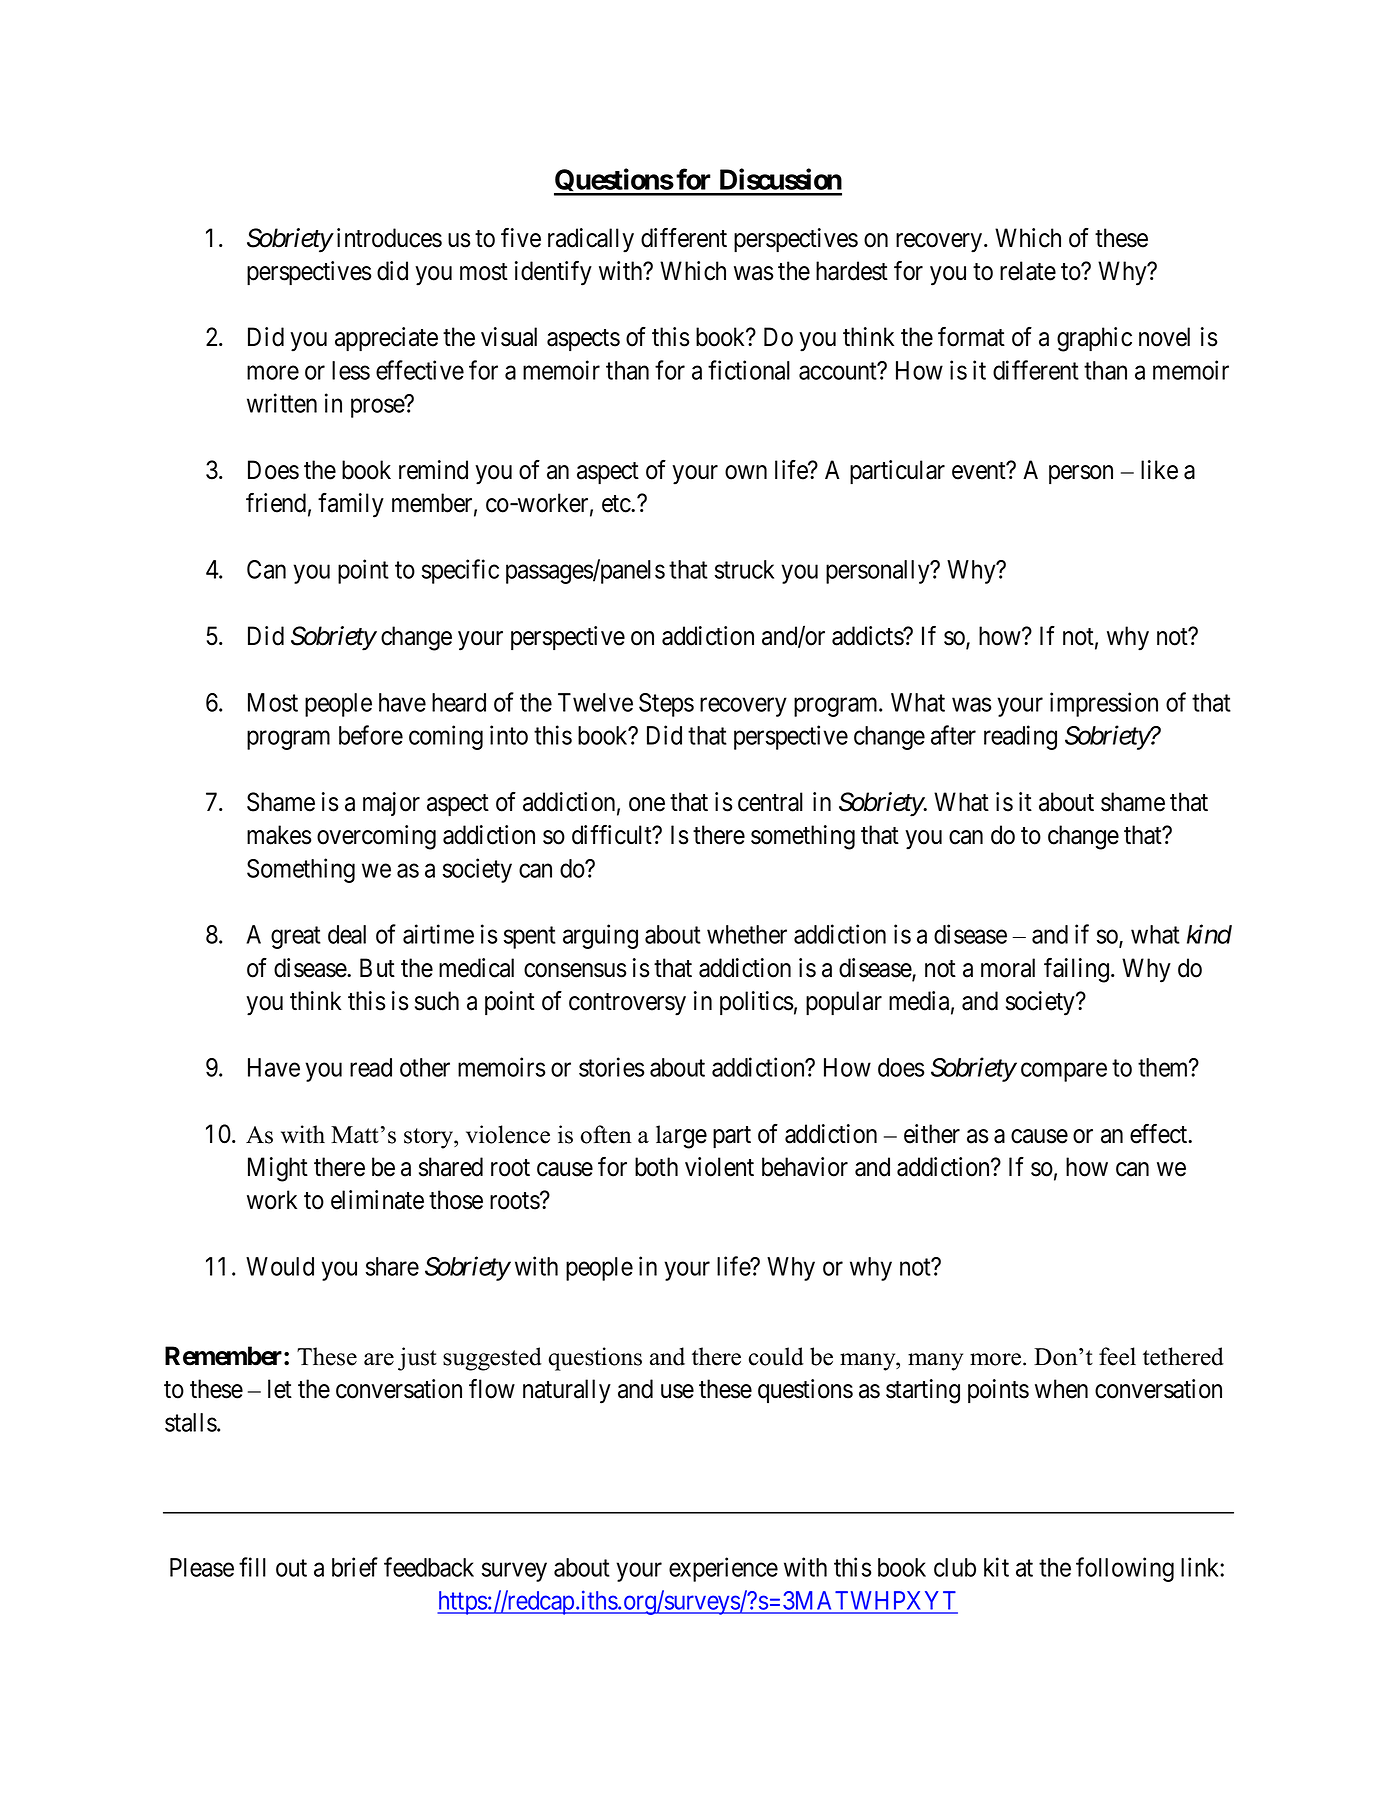  I want to click on struck, so click(744, 569).
